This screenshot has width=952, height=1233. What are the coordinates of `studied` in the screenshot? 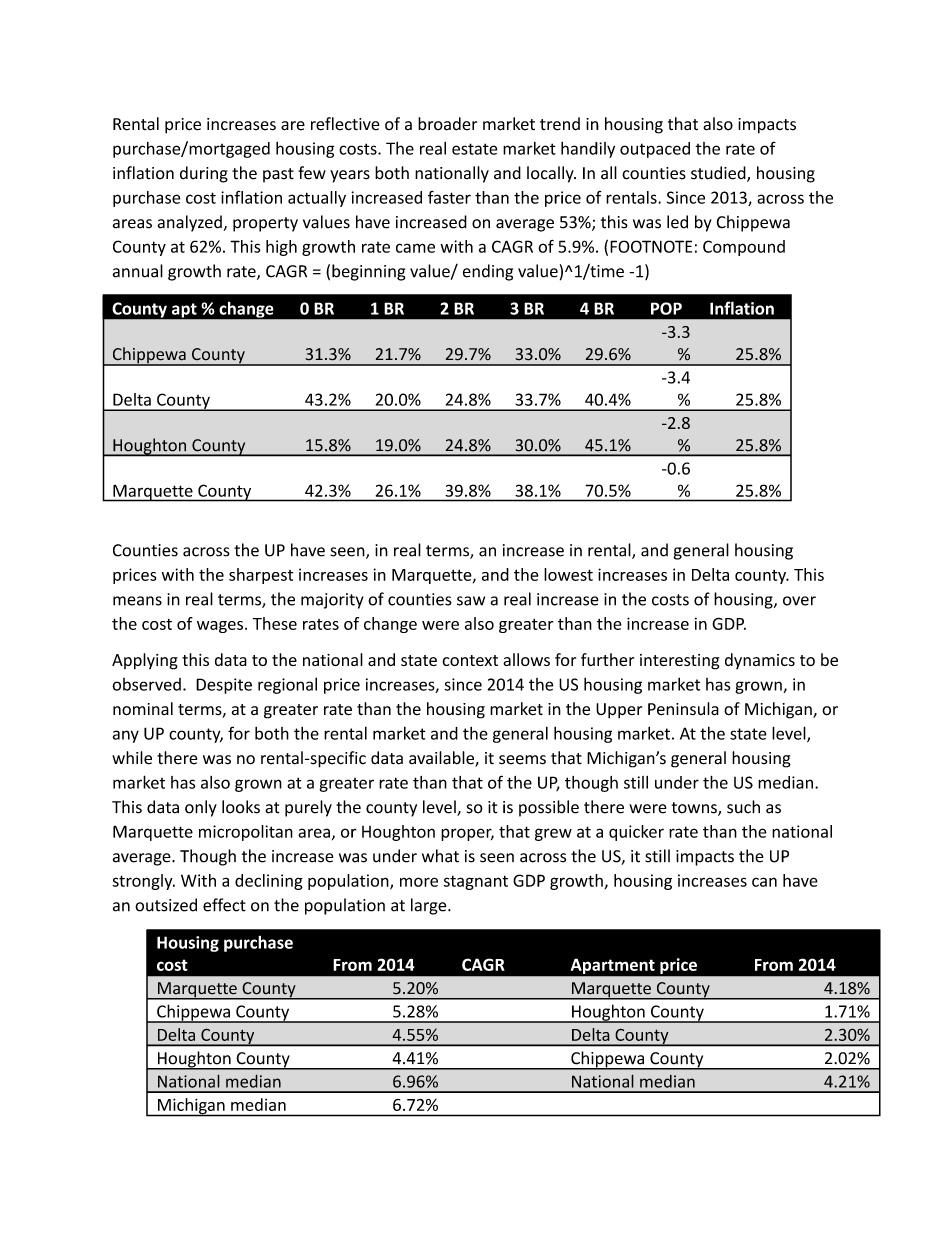 It's located at (719, 174).
